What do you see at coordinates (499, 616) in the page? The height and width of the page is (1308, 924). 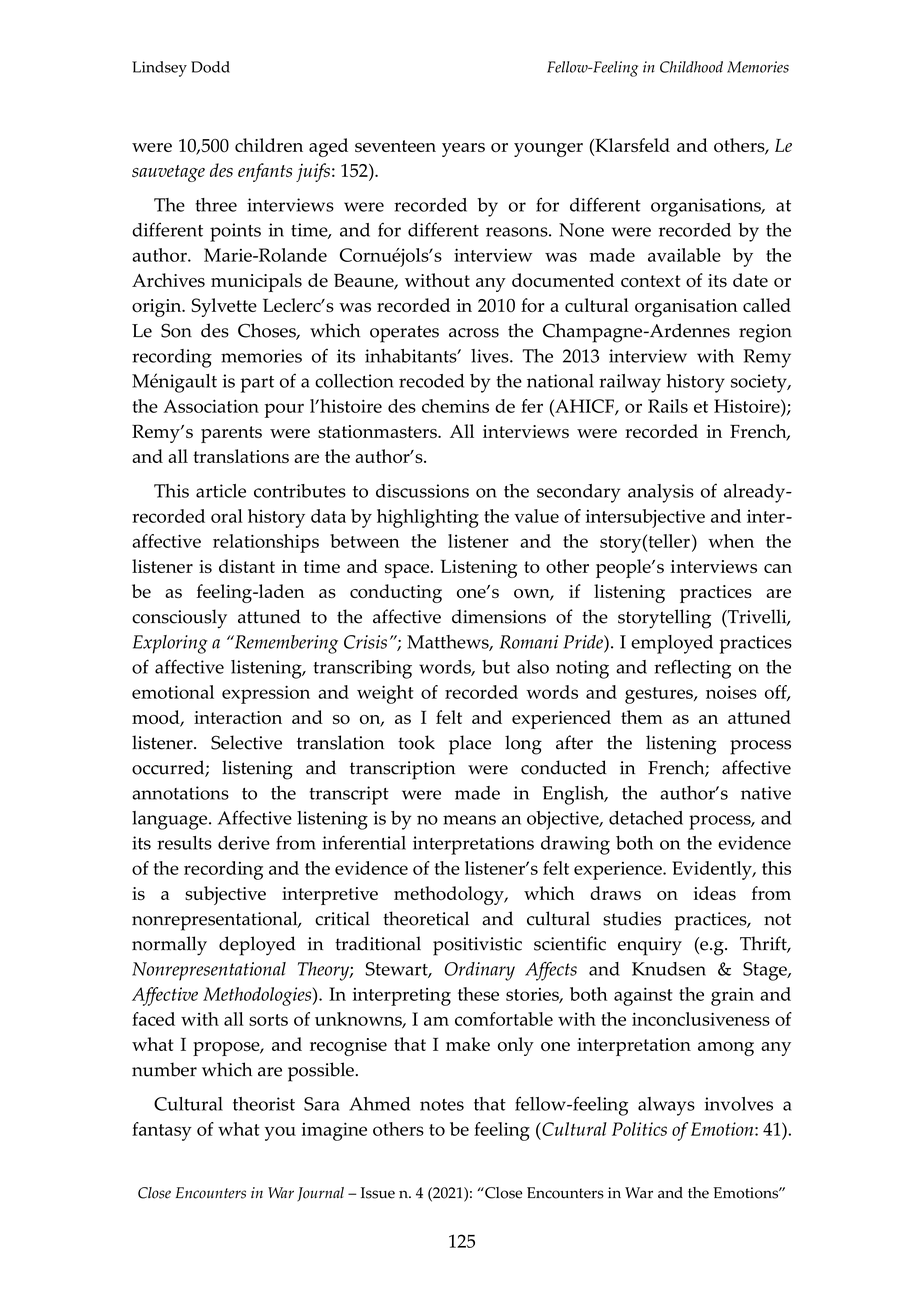 I see `dimensions` at bounding box center [499, 616].
